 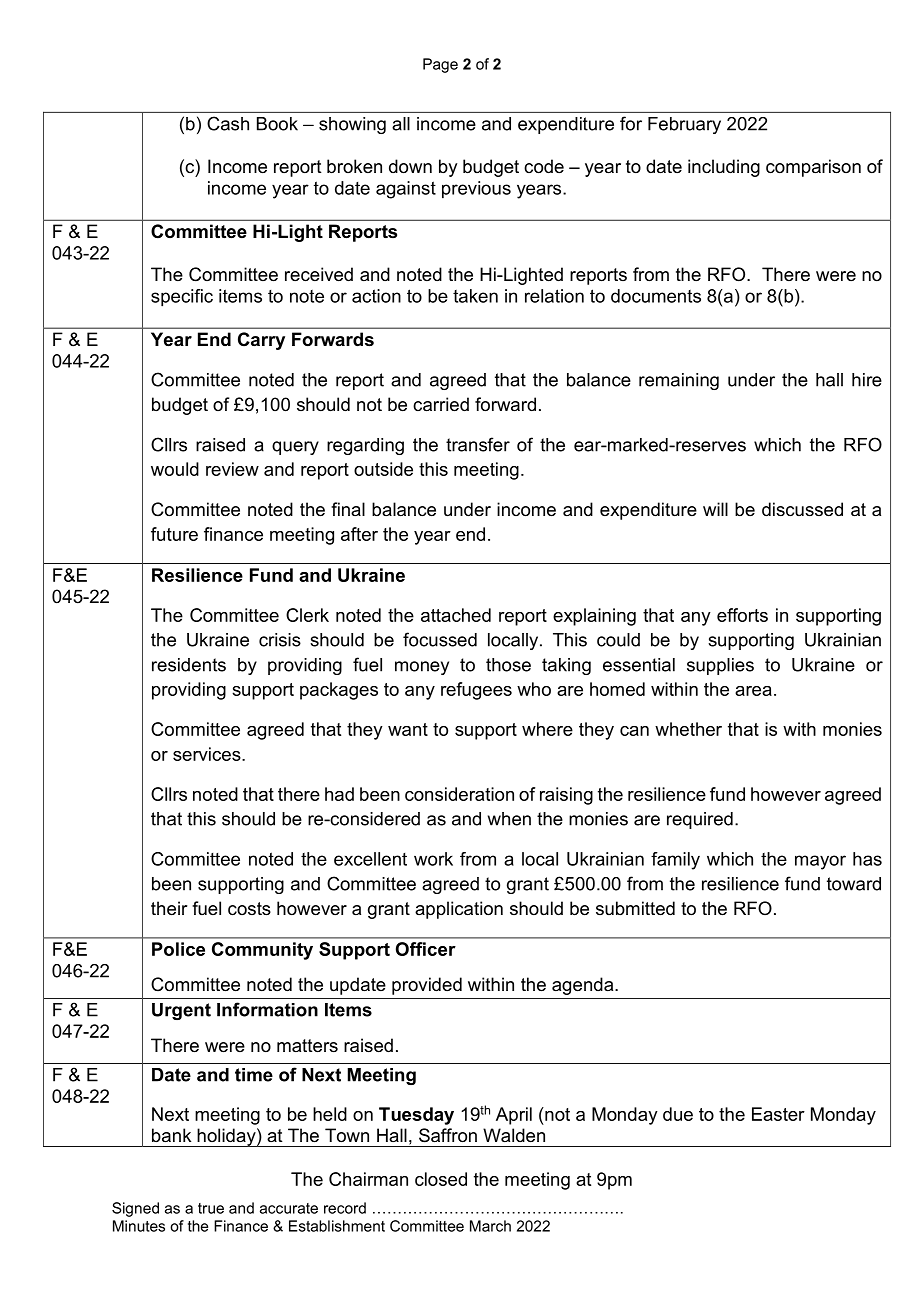 What do you see at coordinates (813, 168) in the screenshot?
I see `comparison` at bounding box center [813, 168].
